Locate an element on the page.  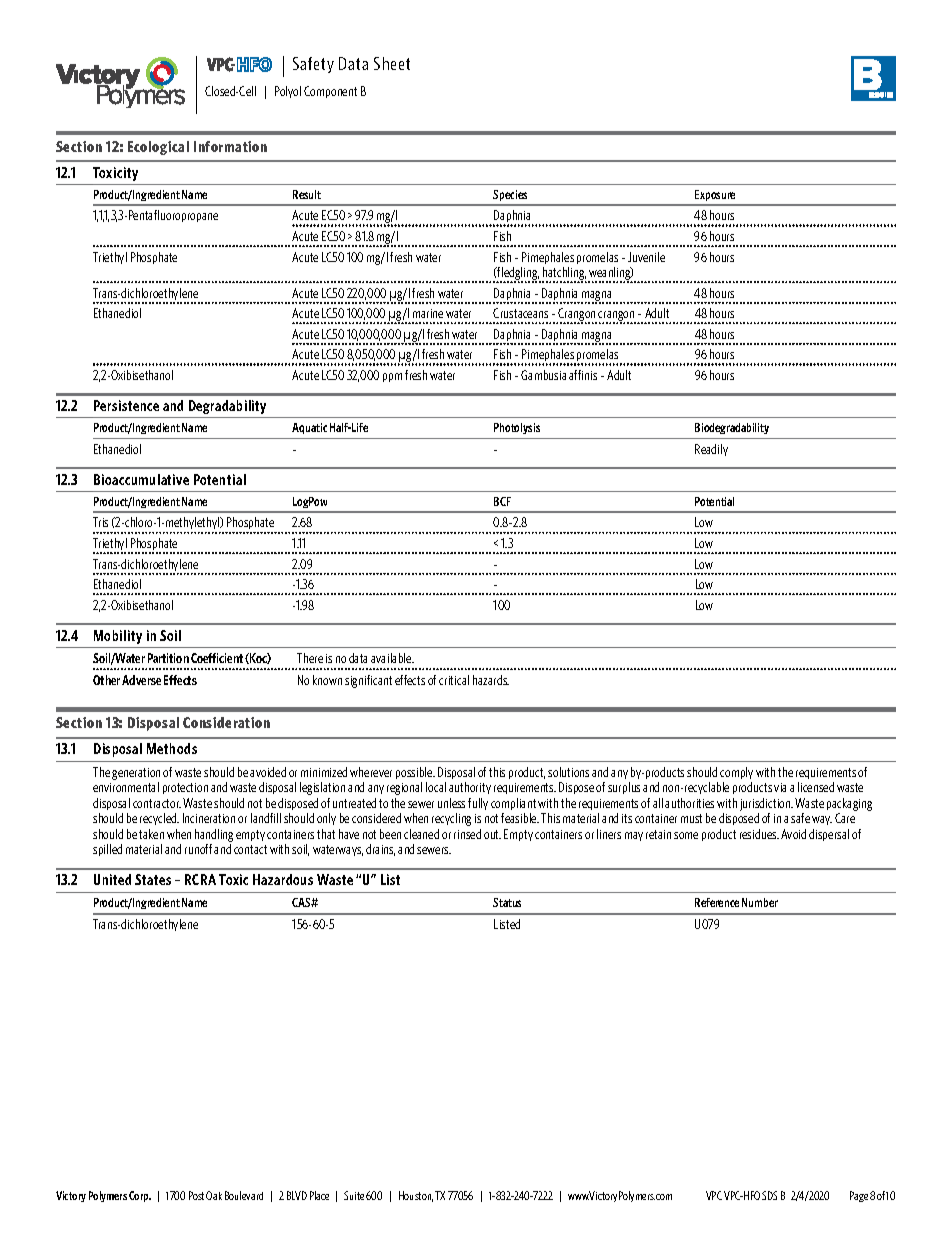
Exposure is located at coordinates (715, 197).
